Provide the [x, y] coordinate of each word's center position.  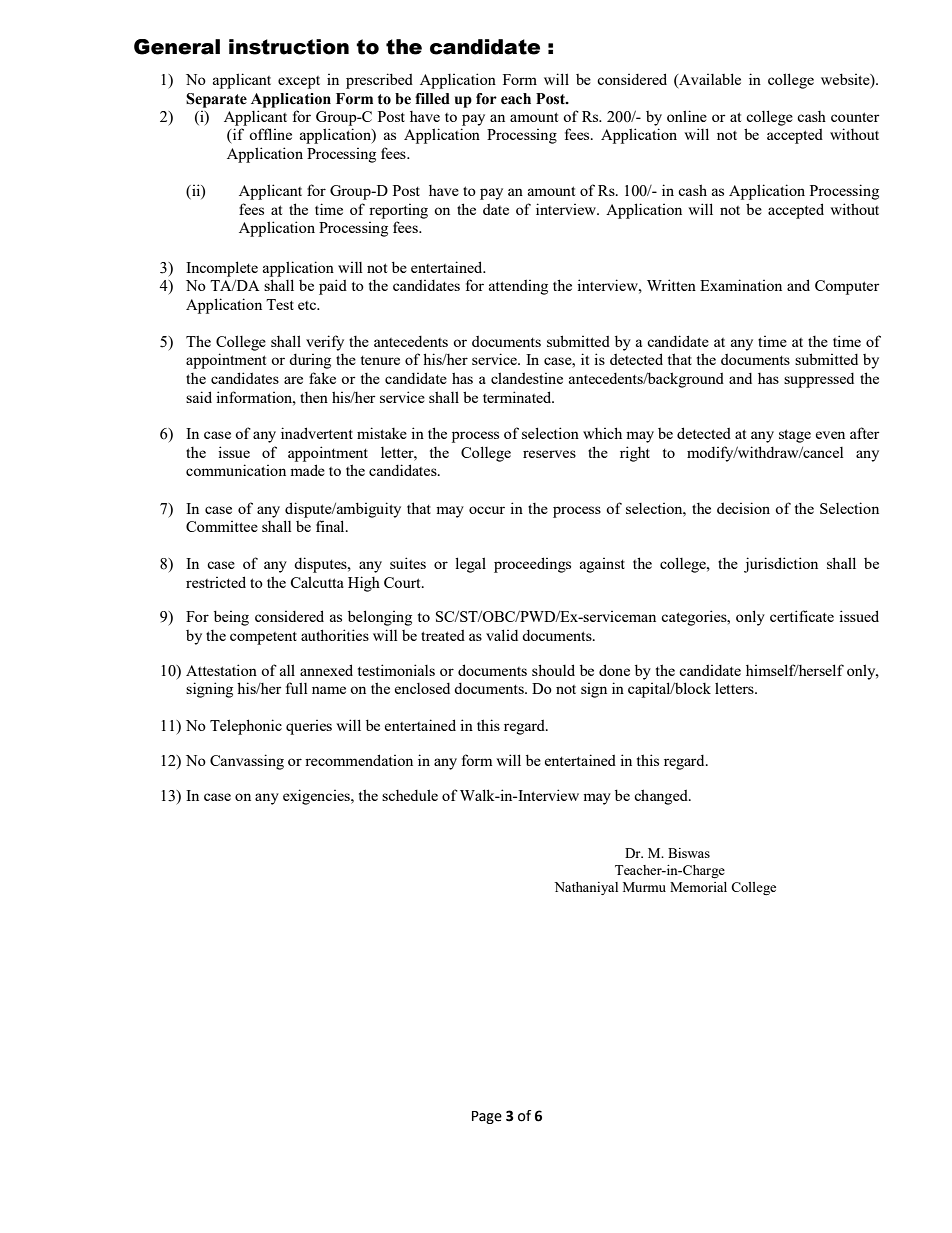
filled [432, 99]
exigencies [317, 797]
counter [855, 117]
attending [518, 287]
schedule [410, 795]
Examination [741, 285]
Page [487, 1117]
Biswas [689, 853]
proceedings [532, 565]
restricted [216, 582]
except [299, 82]
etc [308, 305]
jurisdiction [781, 565]
